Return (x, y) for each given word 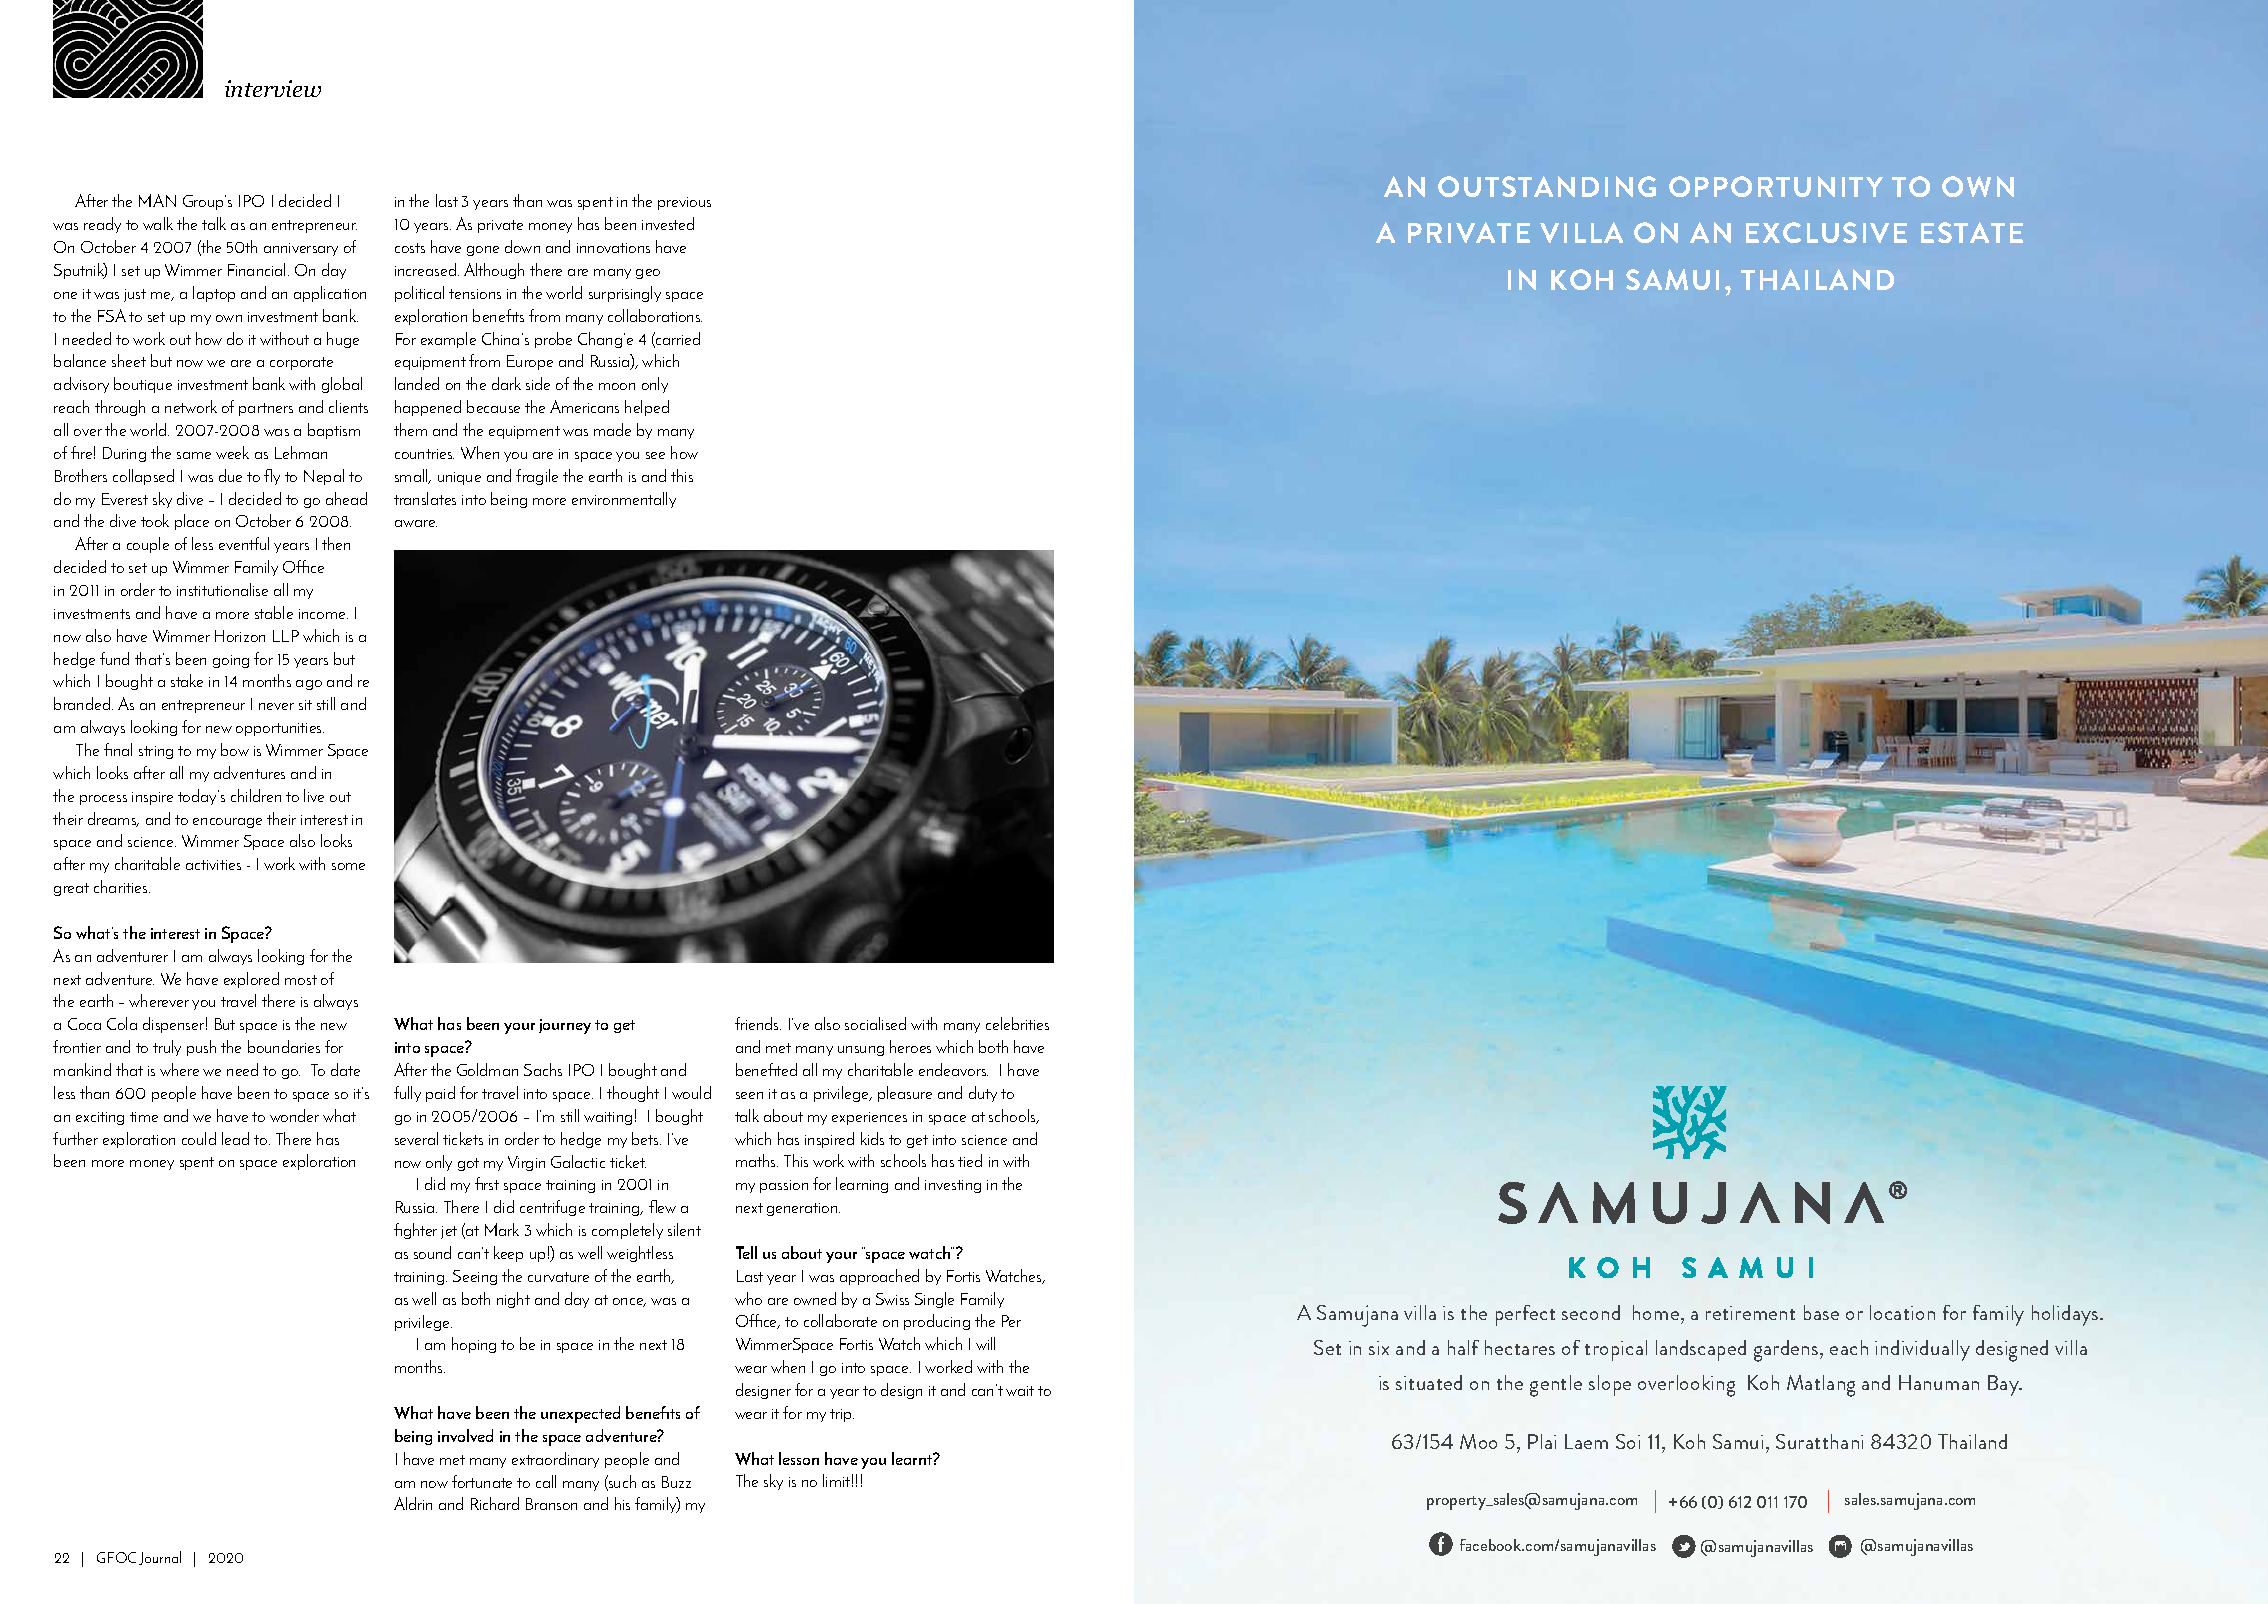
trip (842, 1415)
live (314, 795)
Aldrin (413, 1503)
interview (273, 88)
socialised (875, 1023)
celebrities (1017, 1023)
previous (684, 203)
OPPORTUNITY (1776, 186)
